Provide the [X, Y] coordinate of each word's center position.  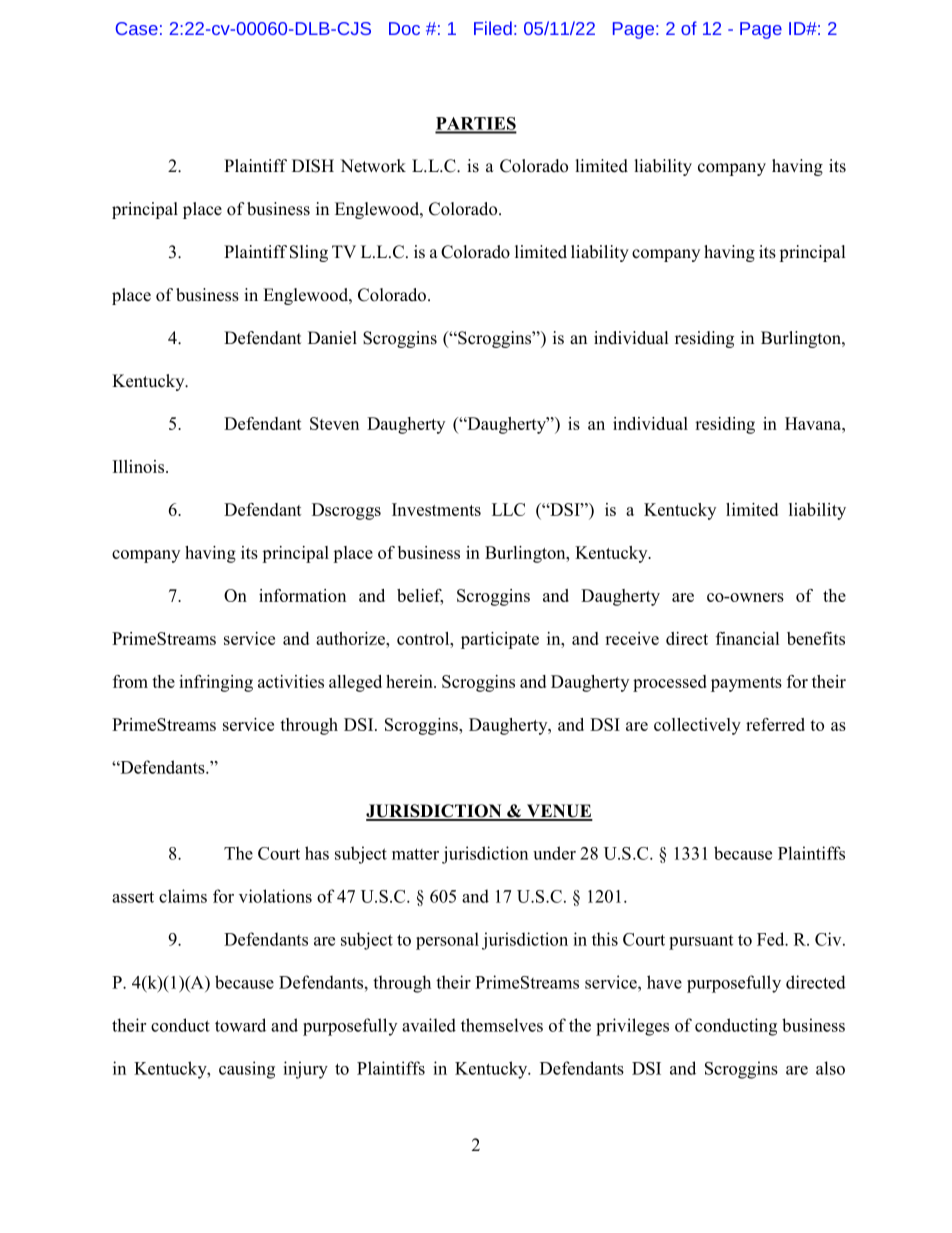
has [317, 853]
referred [775, 724]
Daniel [332, 338]
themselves [502, 1025]
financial [747, 638]
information [302, 595]
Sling [309, 253]
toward [240, 1025]
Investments [436, 509]
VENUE [558, 812]
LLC [508, 509]
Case [137, 28]
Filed [493, 28]
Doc [404, 28]
